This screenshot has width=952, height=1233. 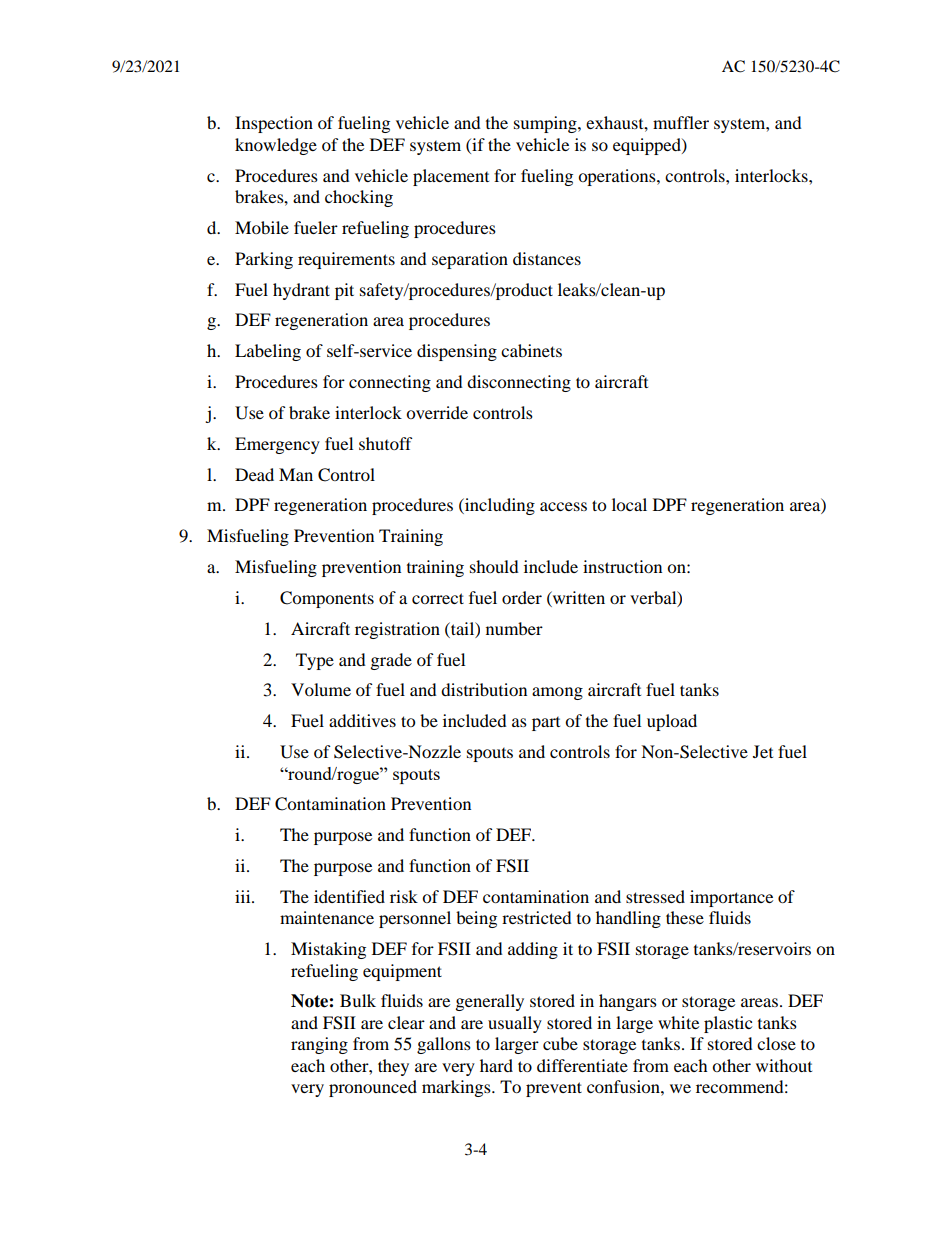 What do you see at coordinates (319, 1045) in the screenshot?
I see `ranging` at bounding box center [319, 1045].
